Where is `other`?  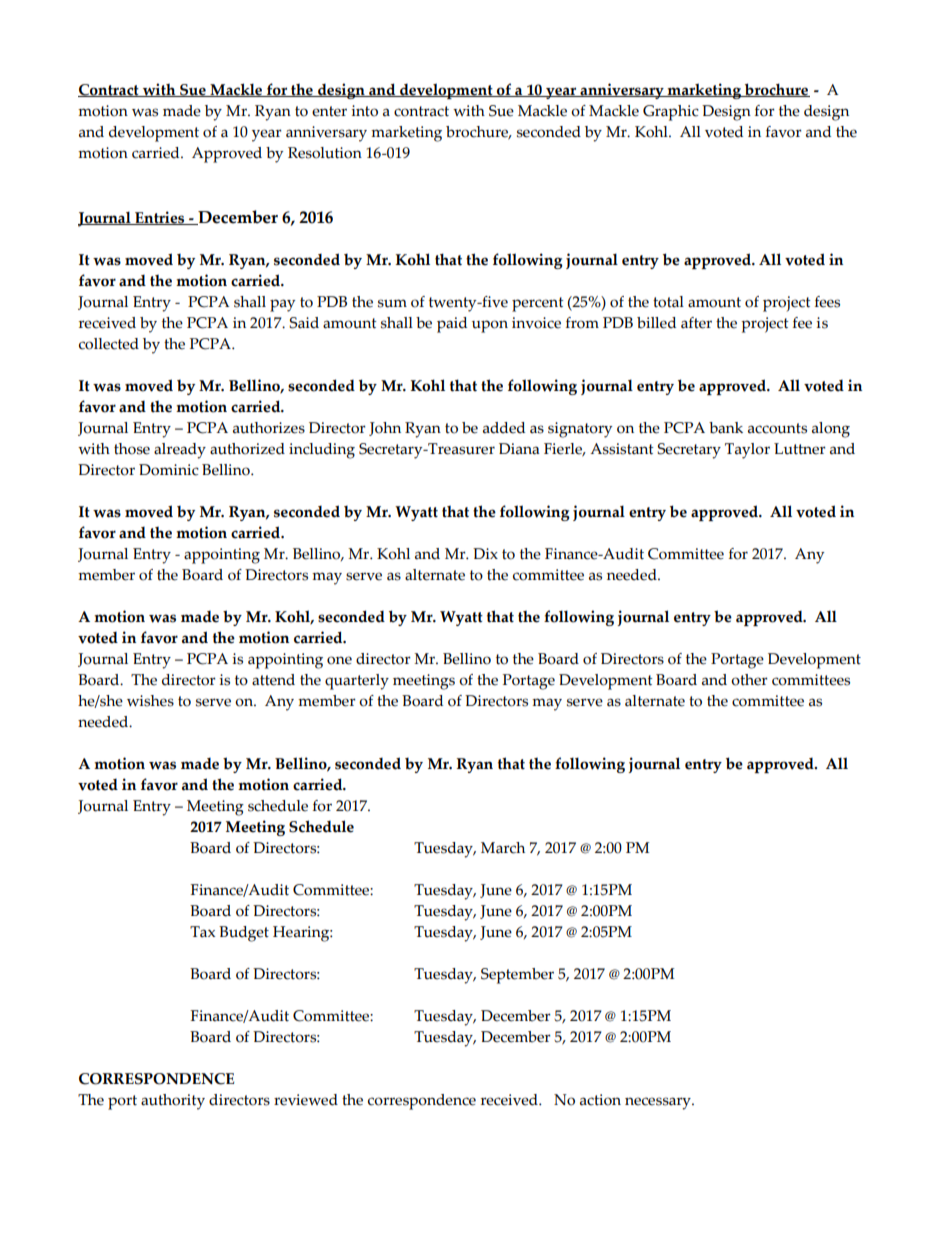 other is located at coordinates (749, 680).
